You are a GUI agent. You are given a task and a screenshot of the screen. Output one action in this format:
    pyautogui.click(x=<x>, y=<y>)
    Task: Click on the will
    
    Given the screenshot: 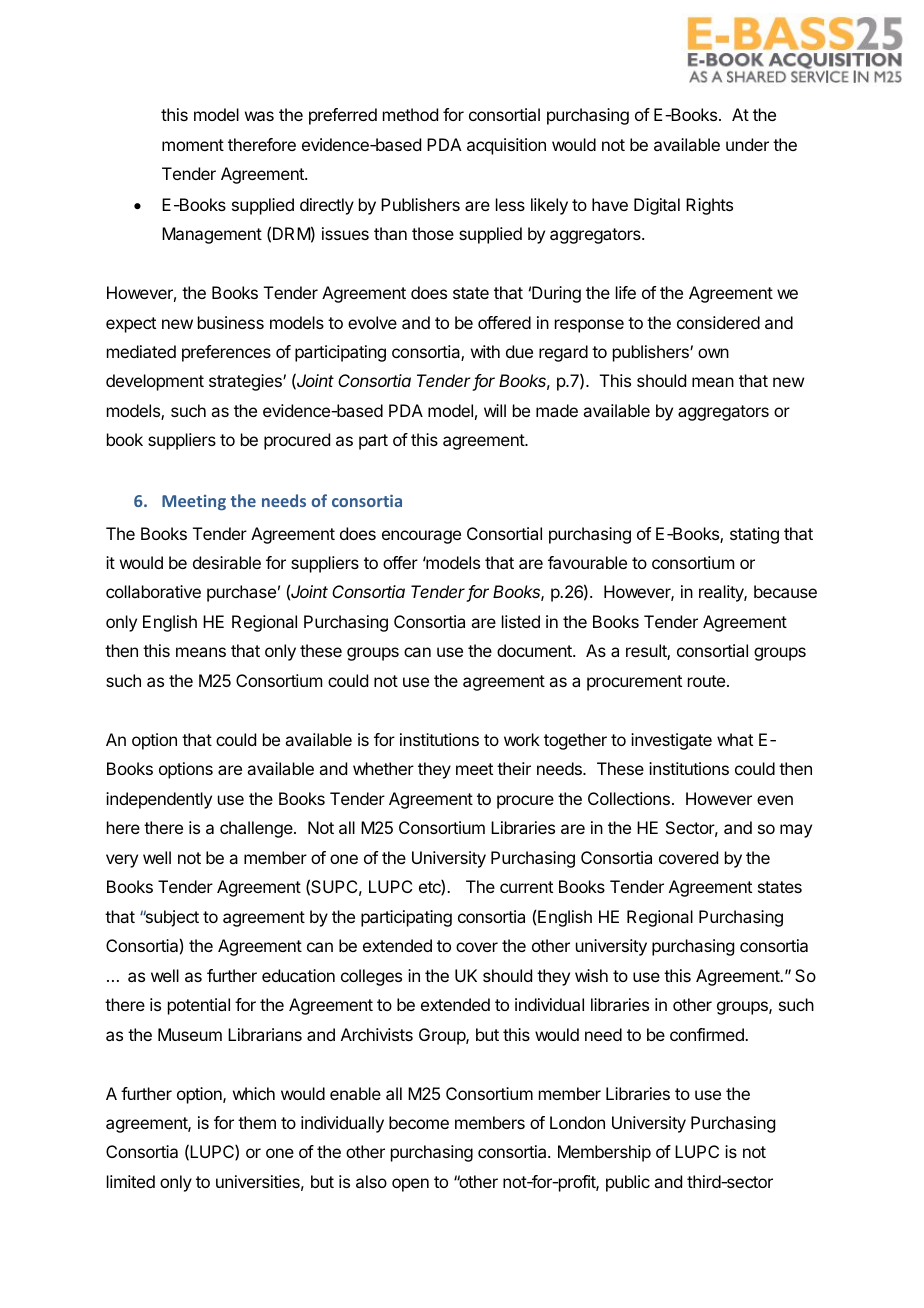 What is the action you would take?
    pyautogui.click(x=495, y=410)
